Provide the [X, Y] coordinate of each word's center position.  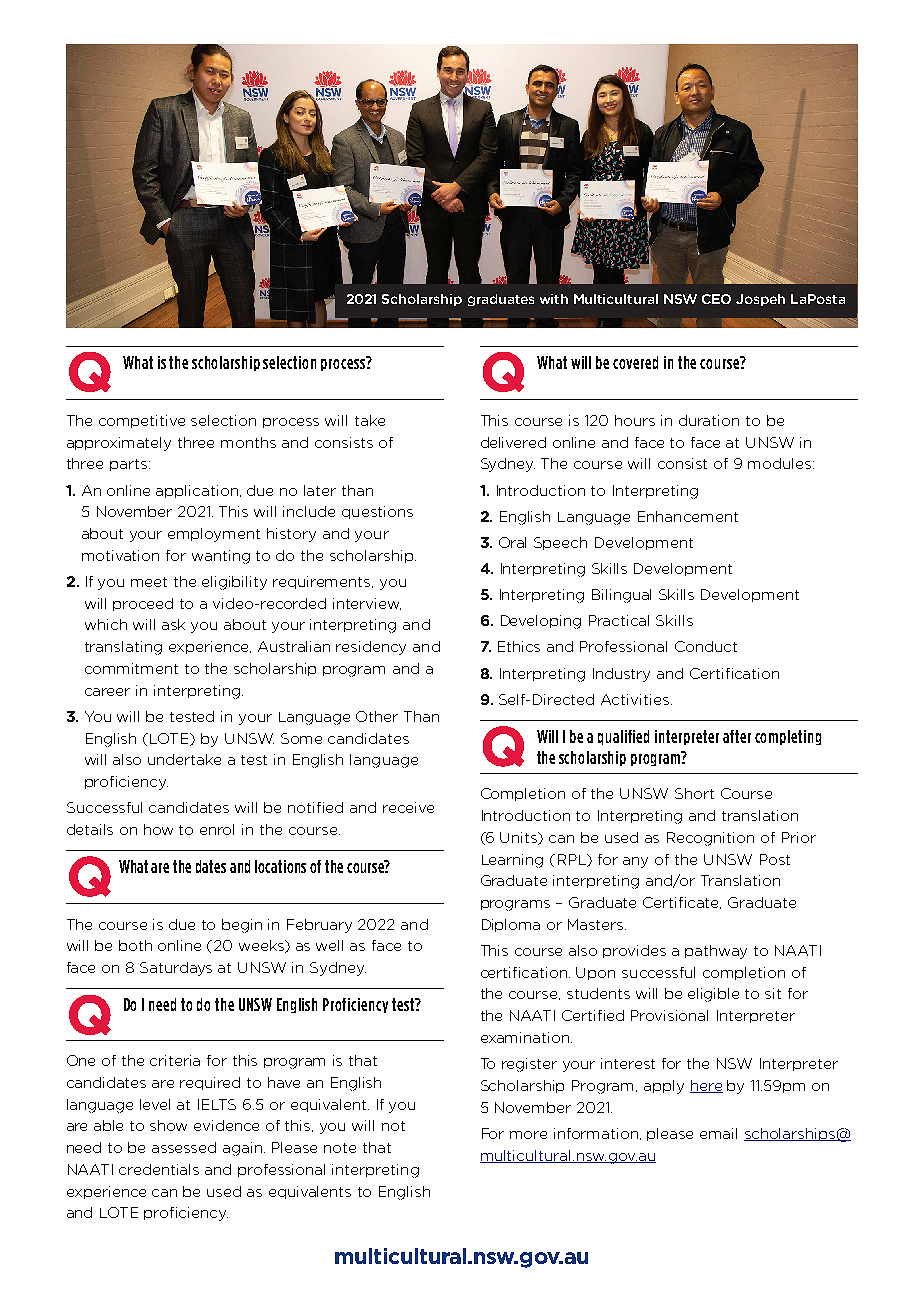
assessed [184, 1147]
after [737, 736]
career [107, 692]
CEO [716, 299]
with [554, 299]
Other [377, 716]
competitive [142, 421]
